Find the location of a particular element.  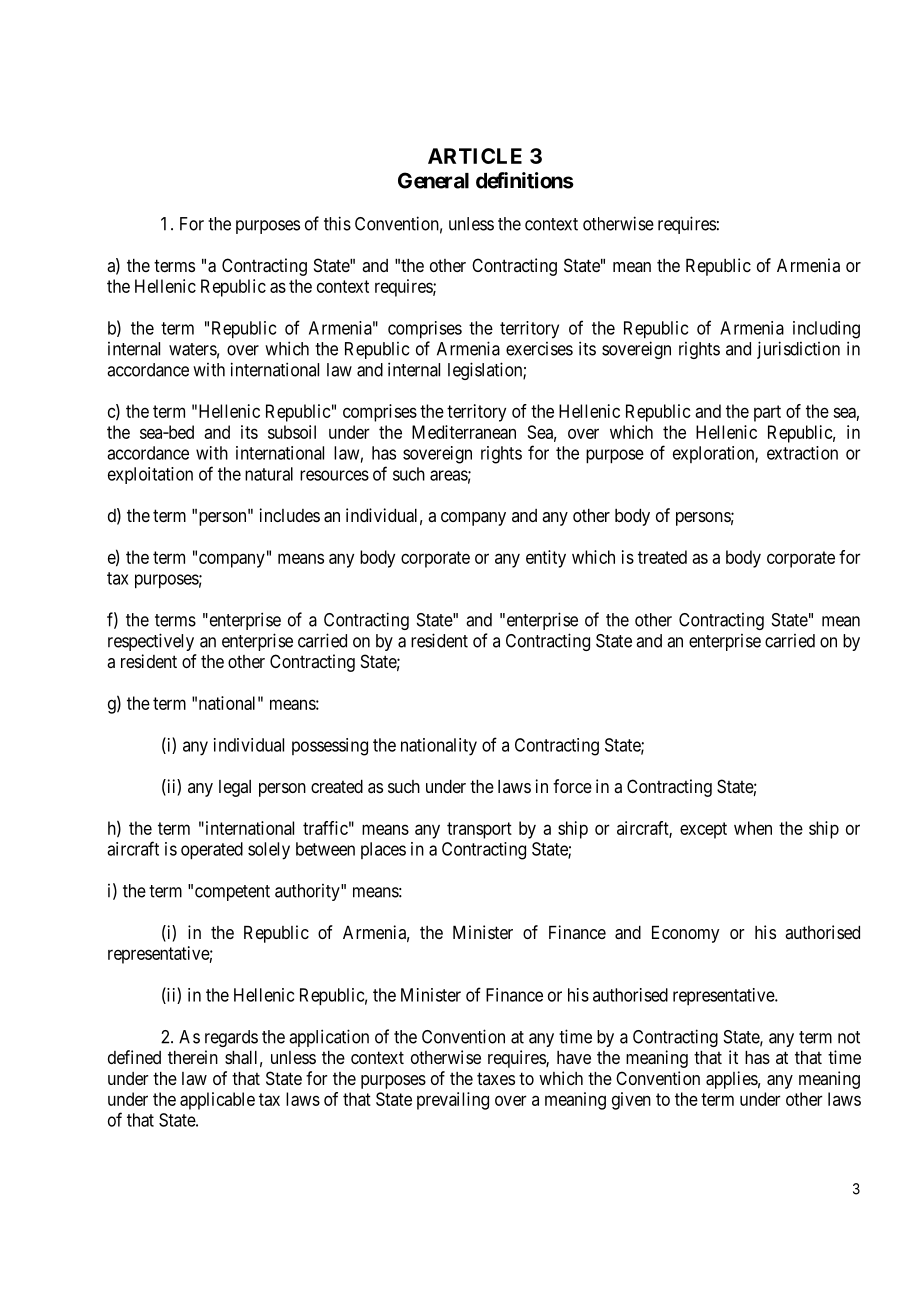

taxes is located at coordinates (496, 1078).
